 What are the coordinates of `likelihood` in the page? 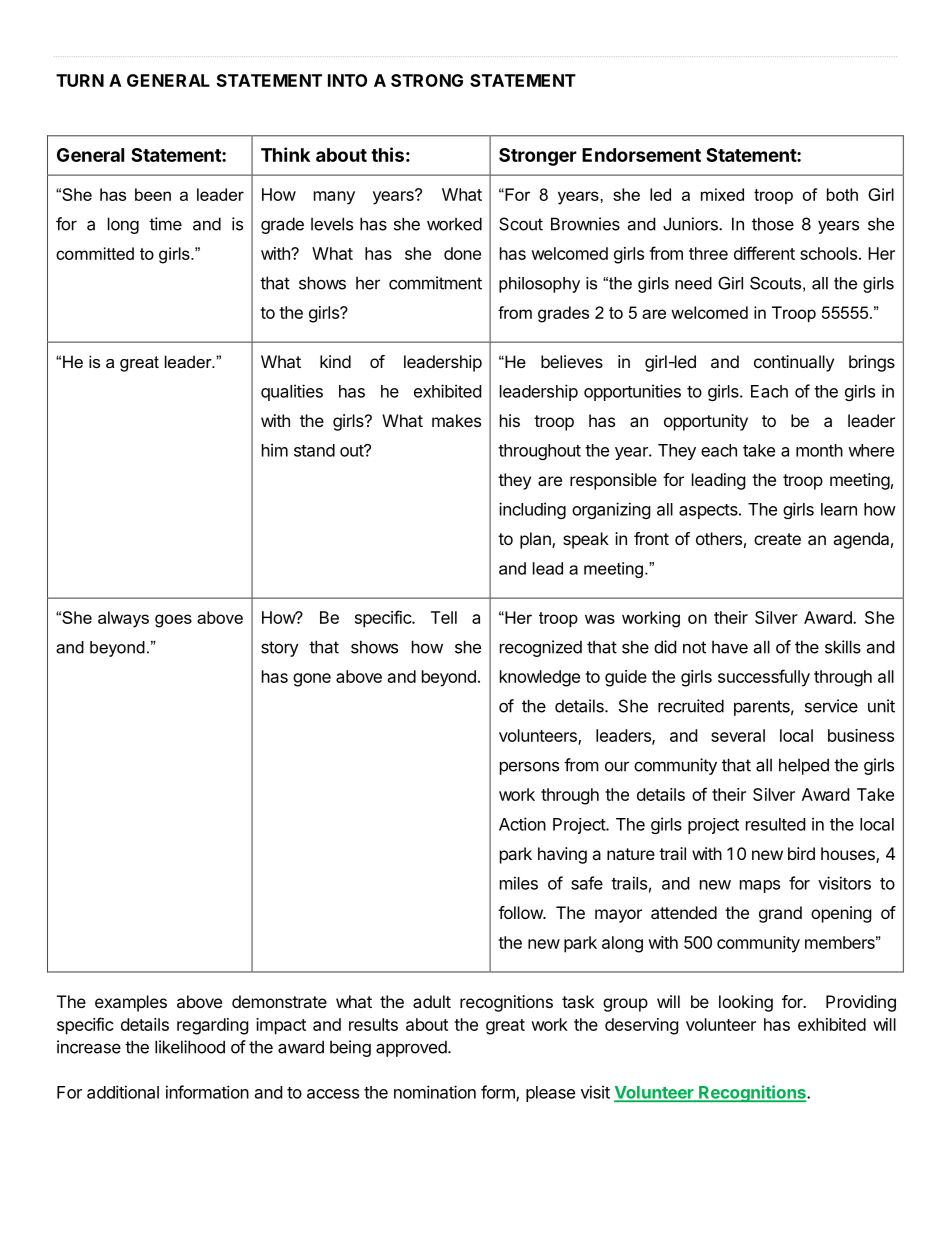 It's located at (190, 1047).
